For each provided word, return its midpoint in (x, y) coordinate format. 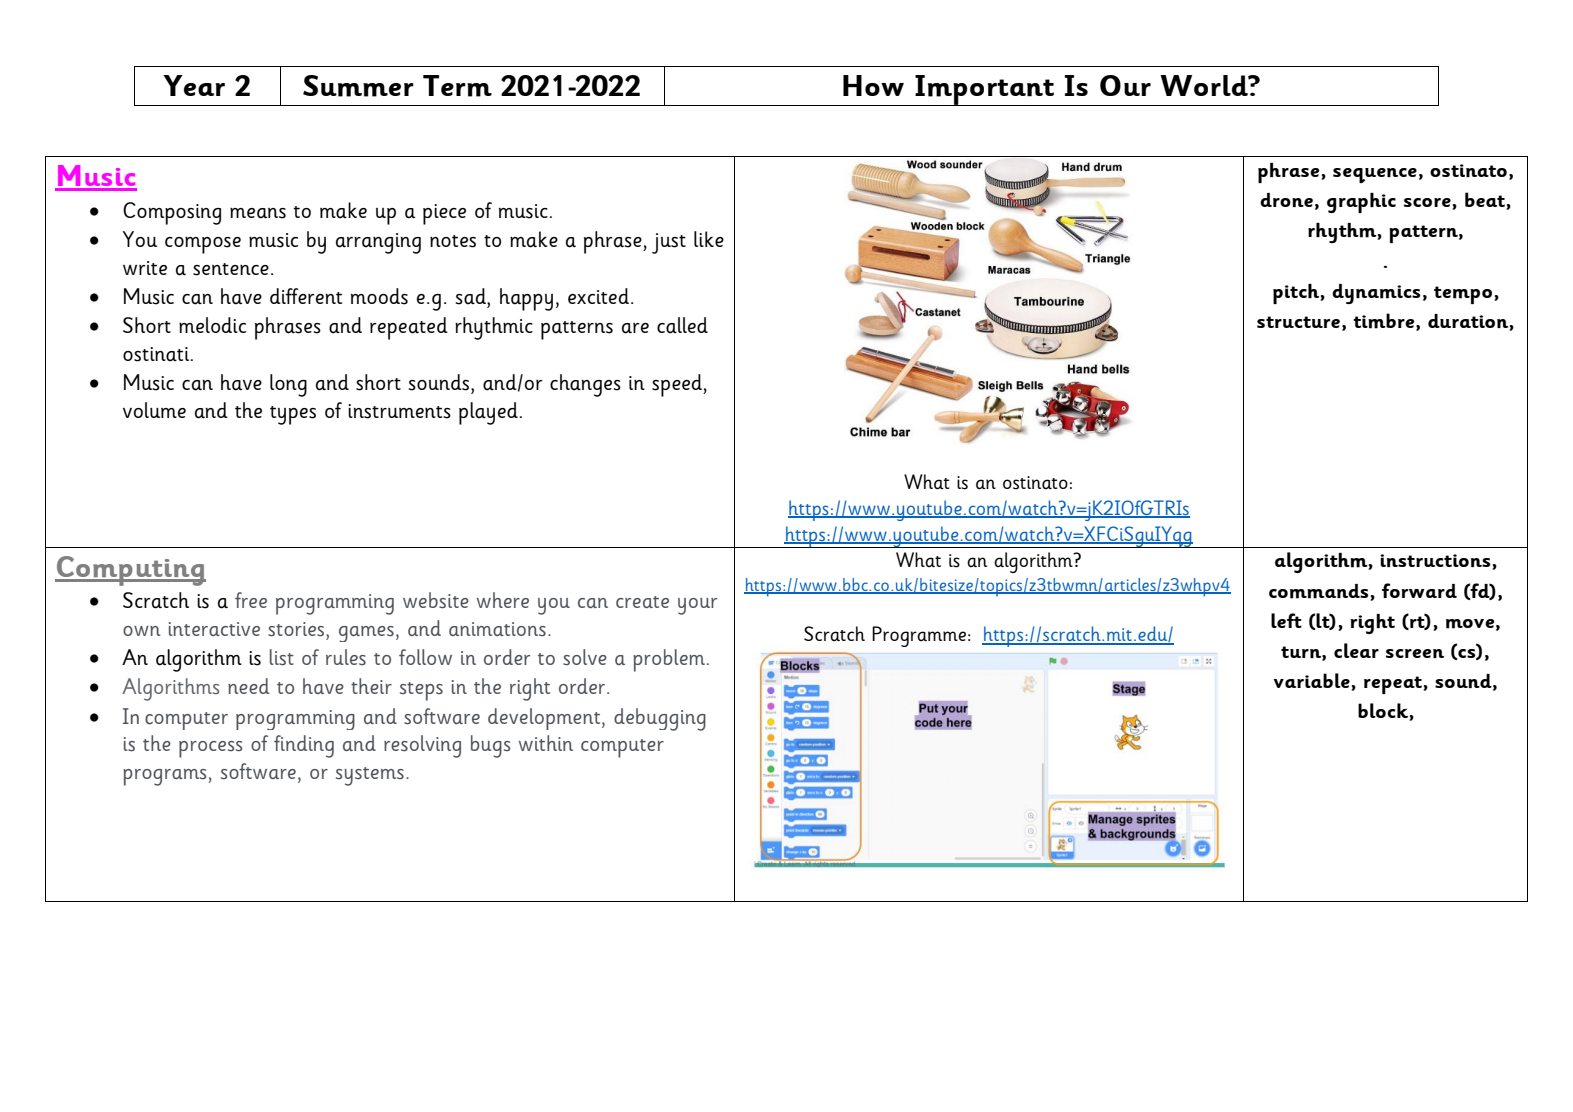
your (697, 606)
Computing (130, 571)
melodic (212, 325)
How (873, 85)
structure (1298, 322)
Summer (358, 86)
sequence (1375, 175)
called (682, 325)
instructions (1436, 562)
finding (304, 746)
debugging (660, 719)
